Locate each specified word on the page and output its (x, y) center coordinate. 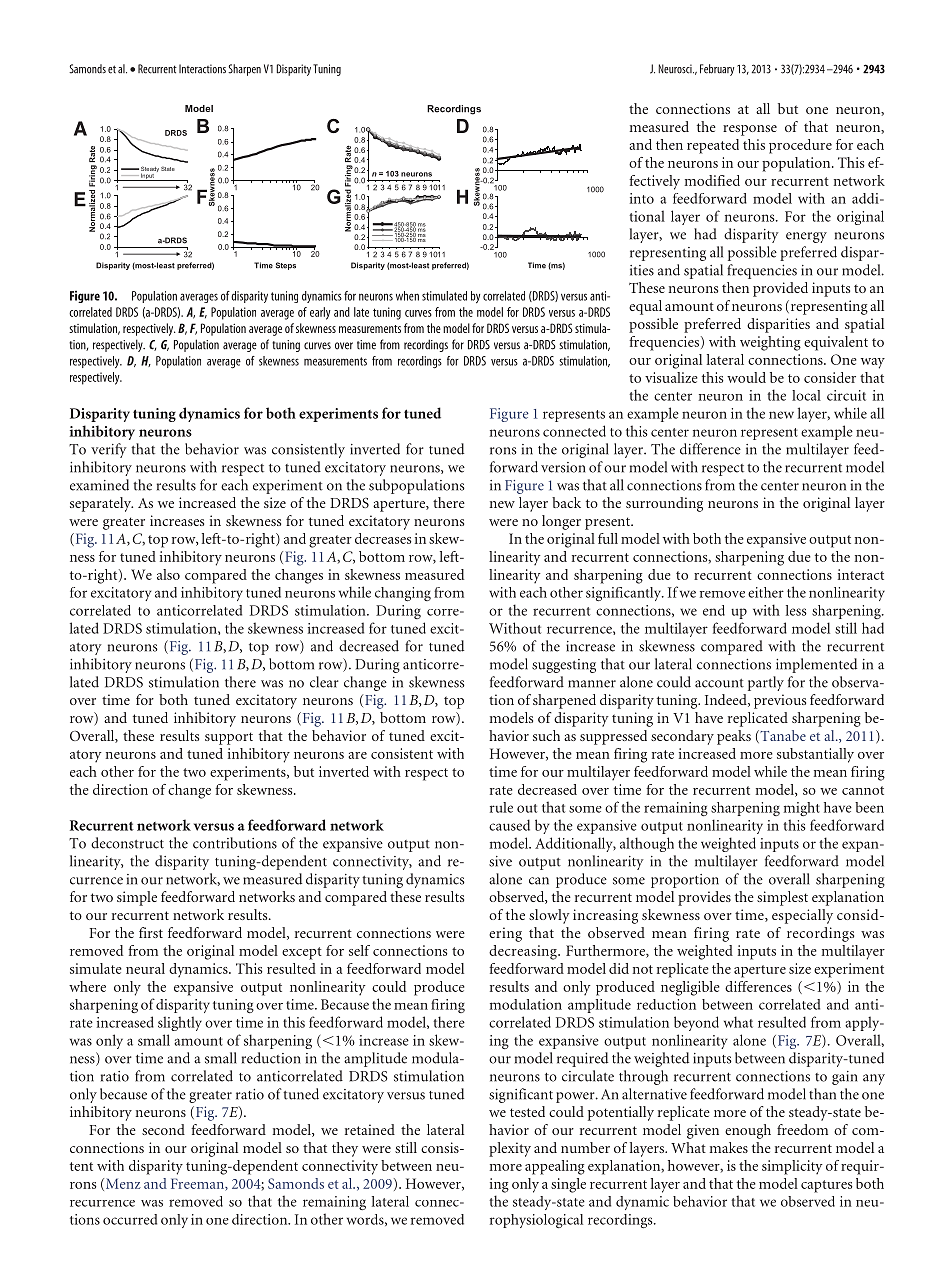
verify (109, 450)
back (566, 502)
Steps (286, 266)
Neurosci (676, 69)
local (806, 395)
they (345, 1149)
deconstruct (127, 843)
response (750, 130)
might (802, 809)
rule (501, 807)
